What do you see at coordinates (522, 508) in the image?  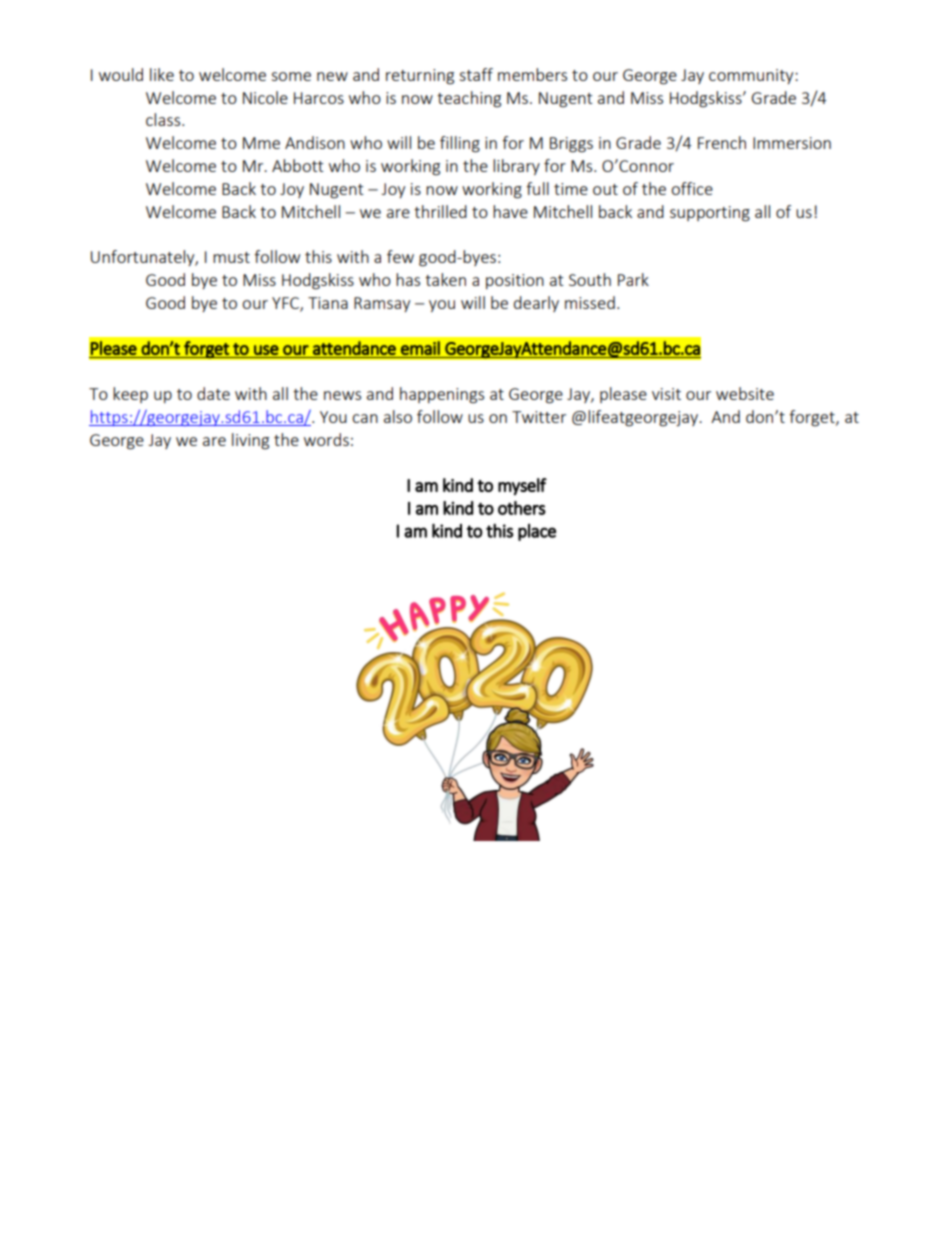 I see `others` at bounding box center [522, 508].
